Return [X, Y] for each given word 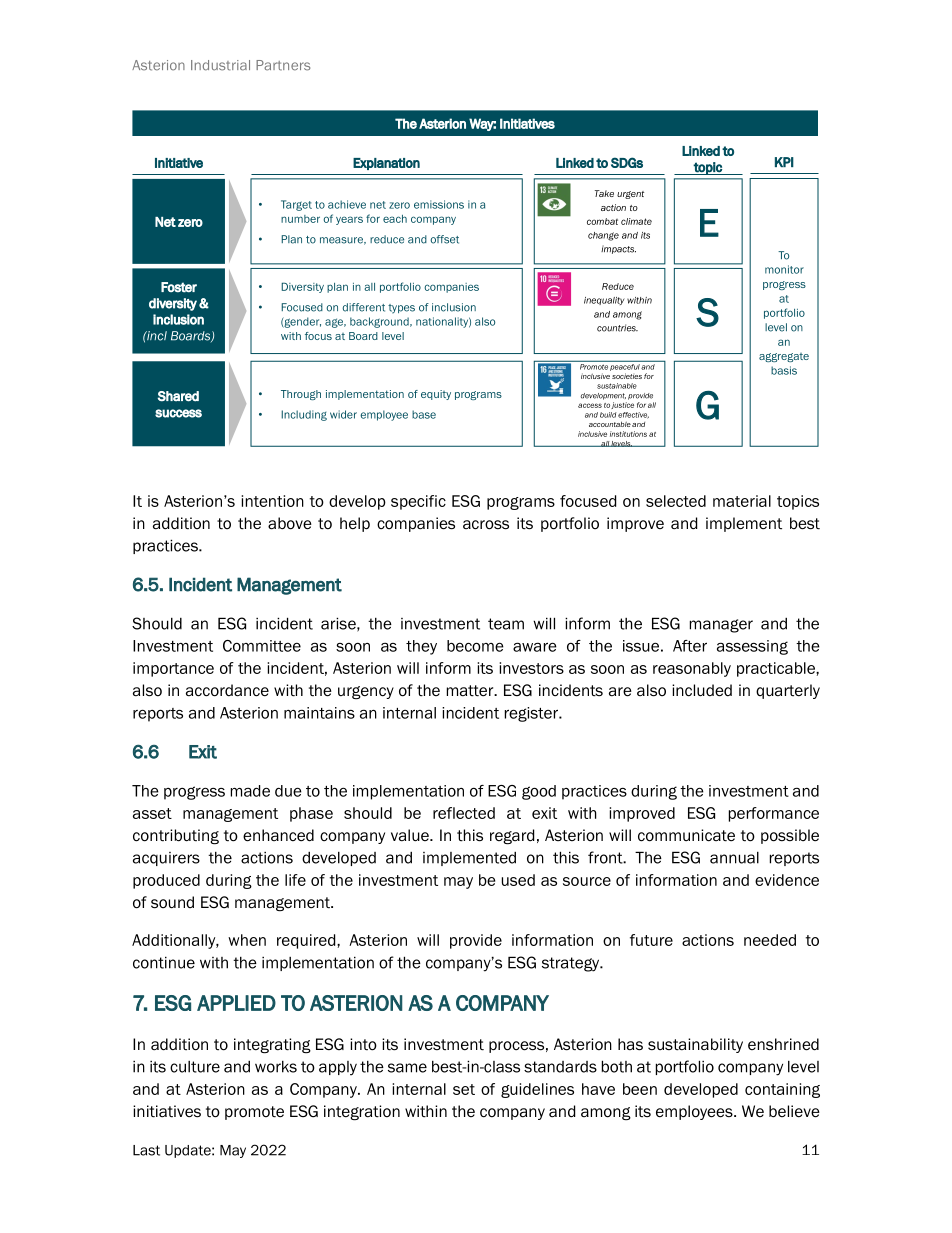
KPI [784, 162]
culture [195, 1067]
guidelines [537, 1090]
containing [782, 1090]
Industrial [220, 65]
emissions [439, 204]
